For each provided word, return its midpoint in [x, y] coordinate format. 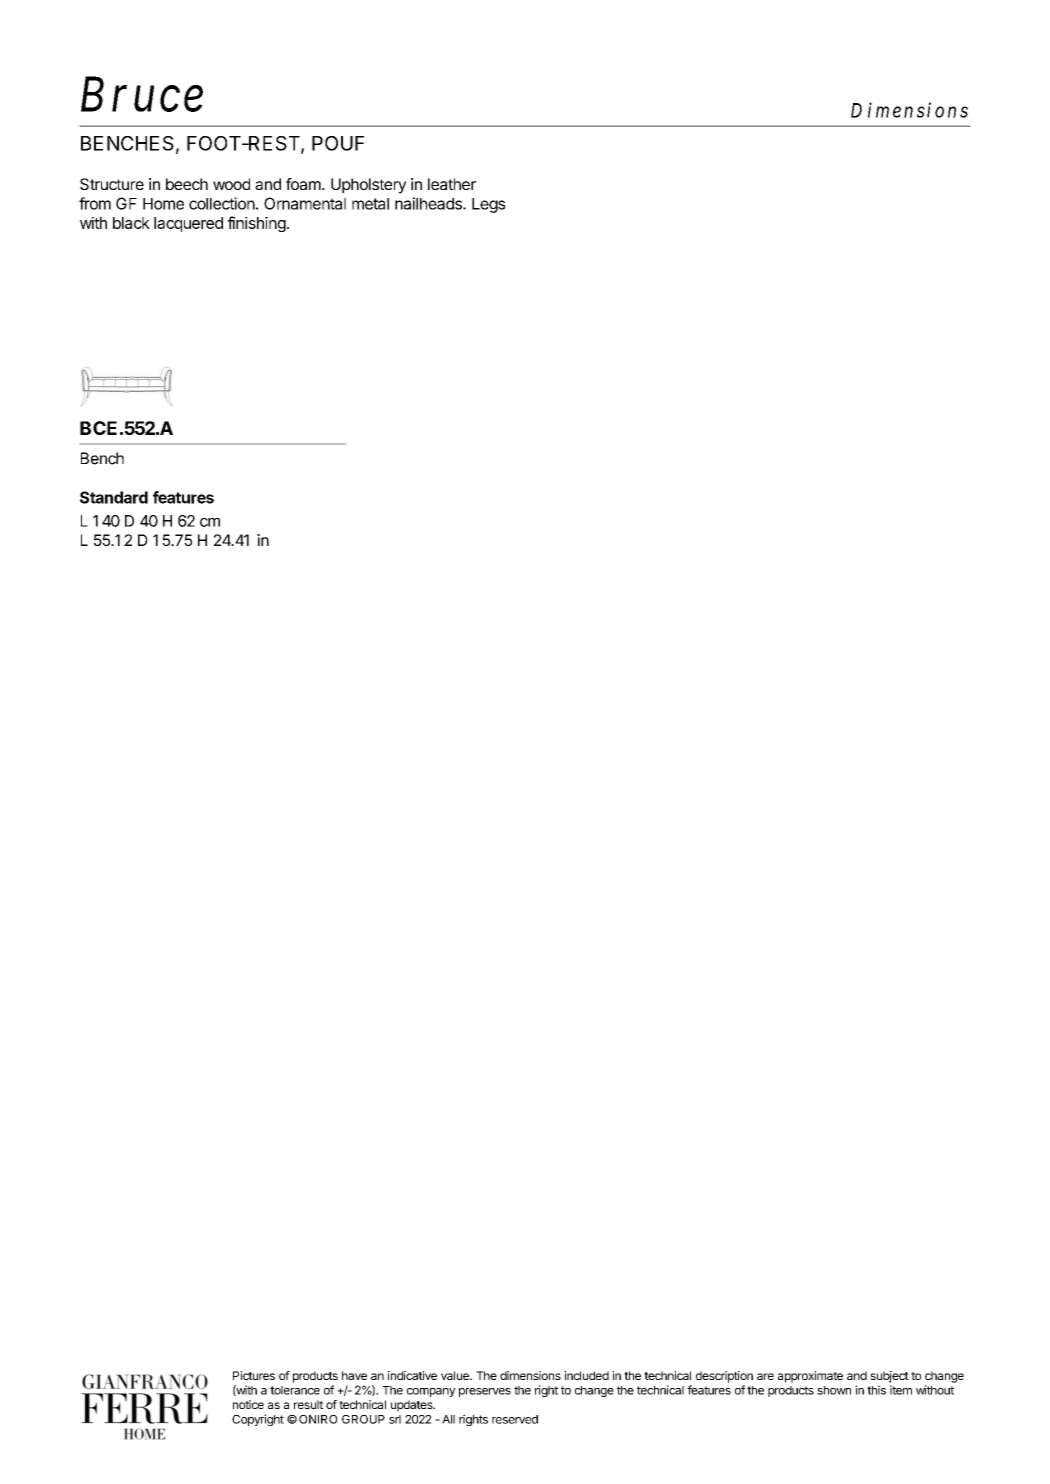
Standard [114, 497]
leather [452, 184]
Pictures [254, 1375]
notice [248, 1404]
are [765, 1376]
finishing [257, 224]
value [456, 1375]
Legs [488, 205]
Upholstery [368, 186]
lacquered [188, 224]
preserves [485, 1392]
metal [370, 204]
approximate [810, 1377]
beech [187, 184]
